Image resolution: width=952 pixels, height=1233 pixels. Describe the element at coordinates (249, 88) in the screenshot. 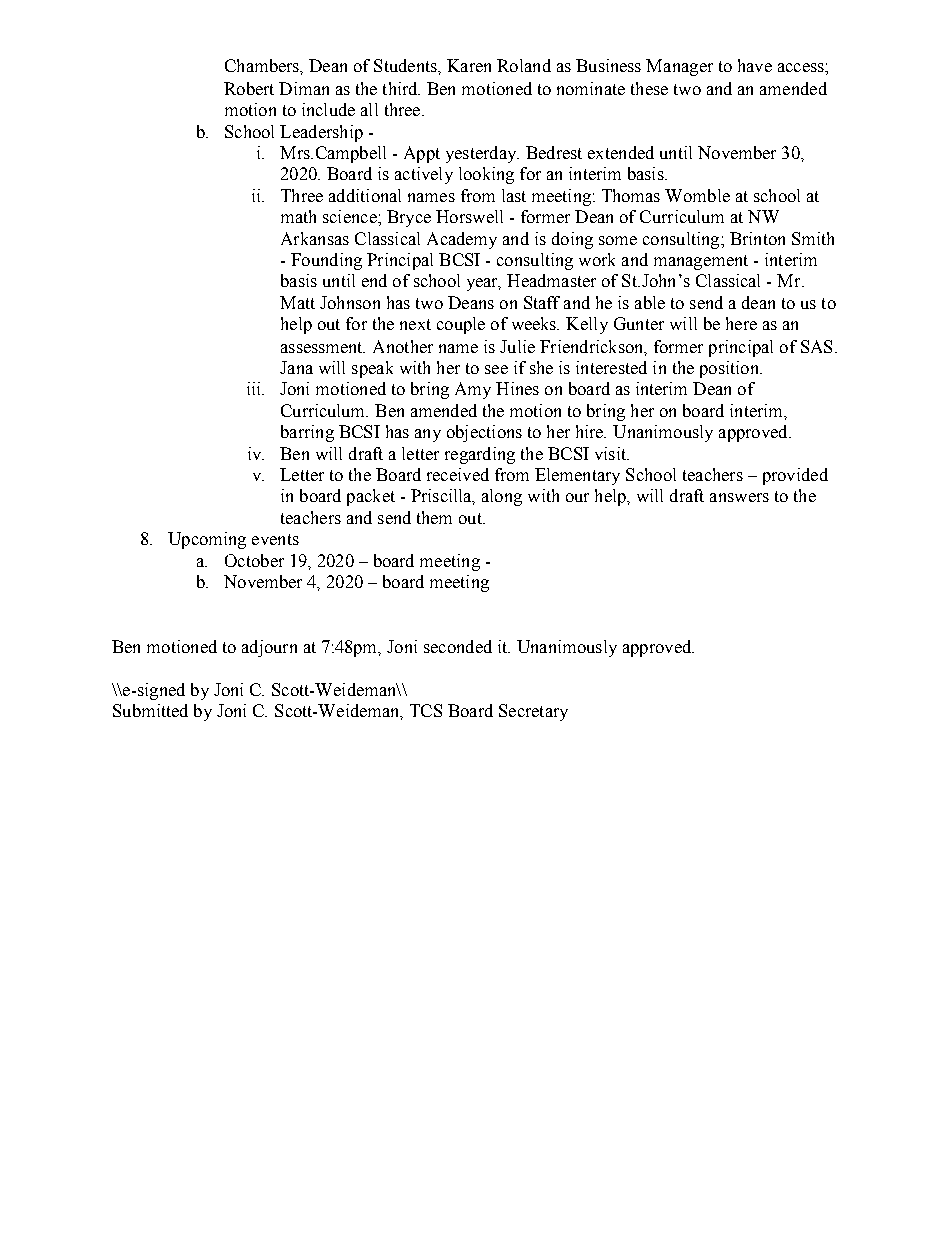

I see `Robert` at that location.
